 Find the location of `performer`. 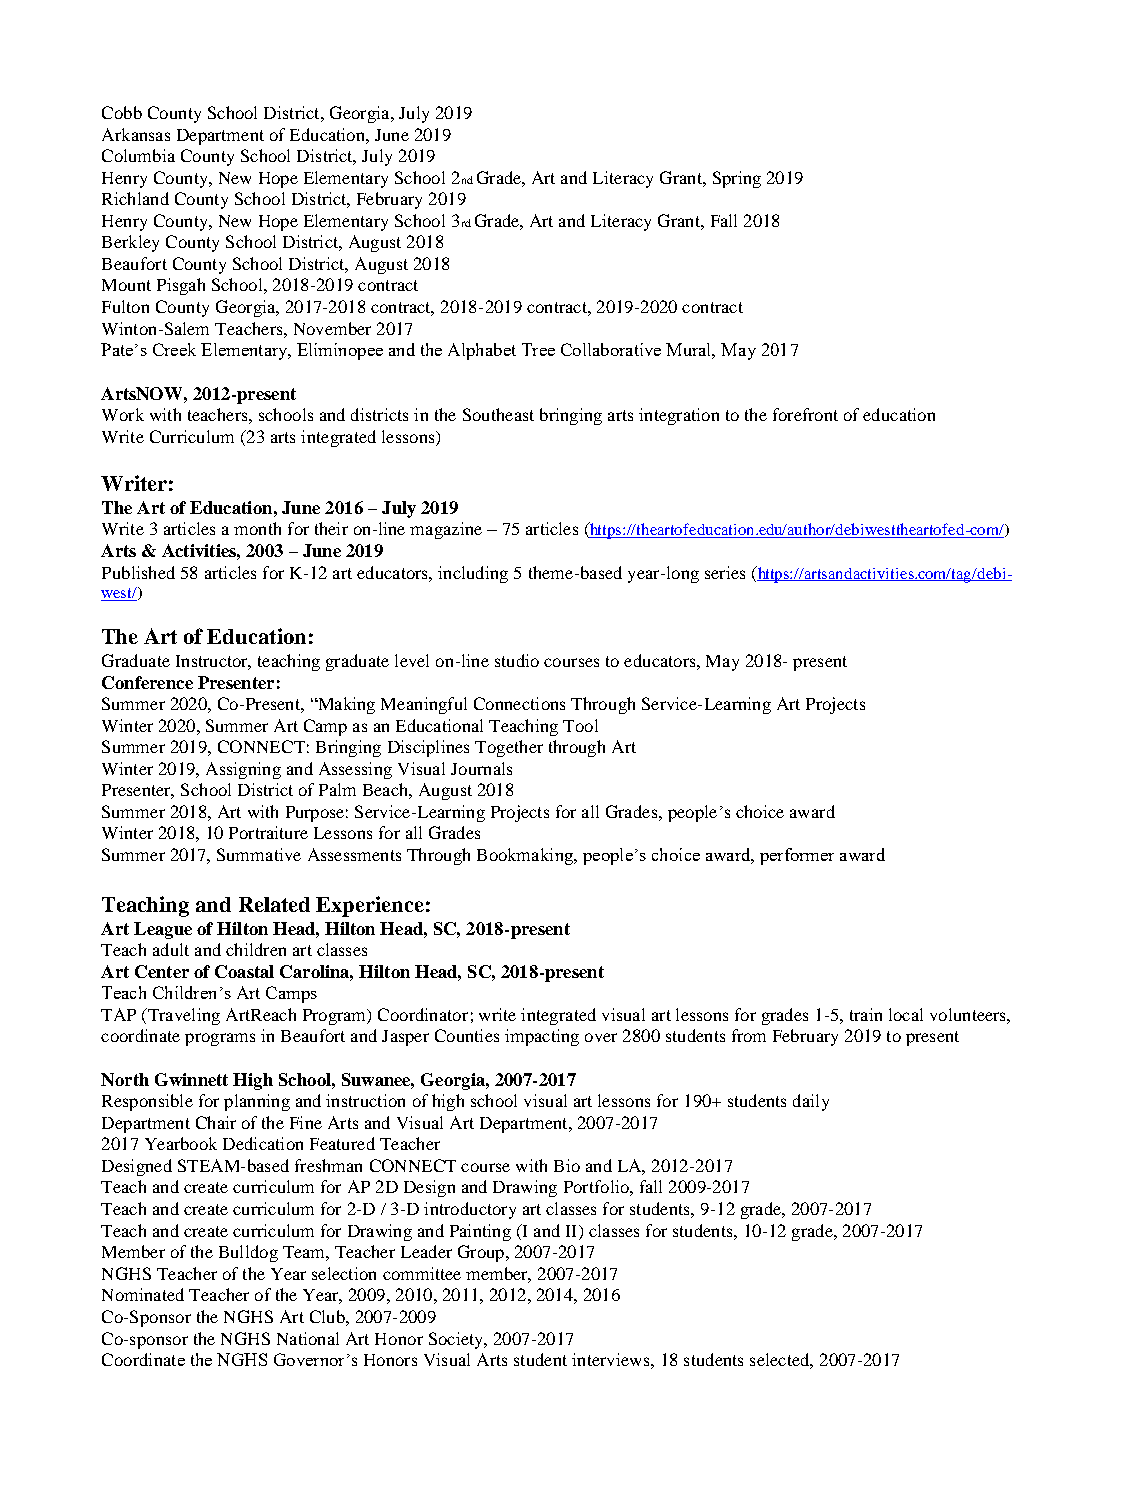

performer is located at coordinates (797, 856).
